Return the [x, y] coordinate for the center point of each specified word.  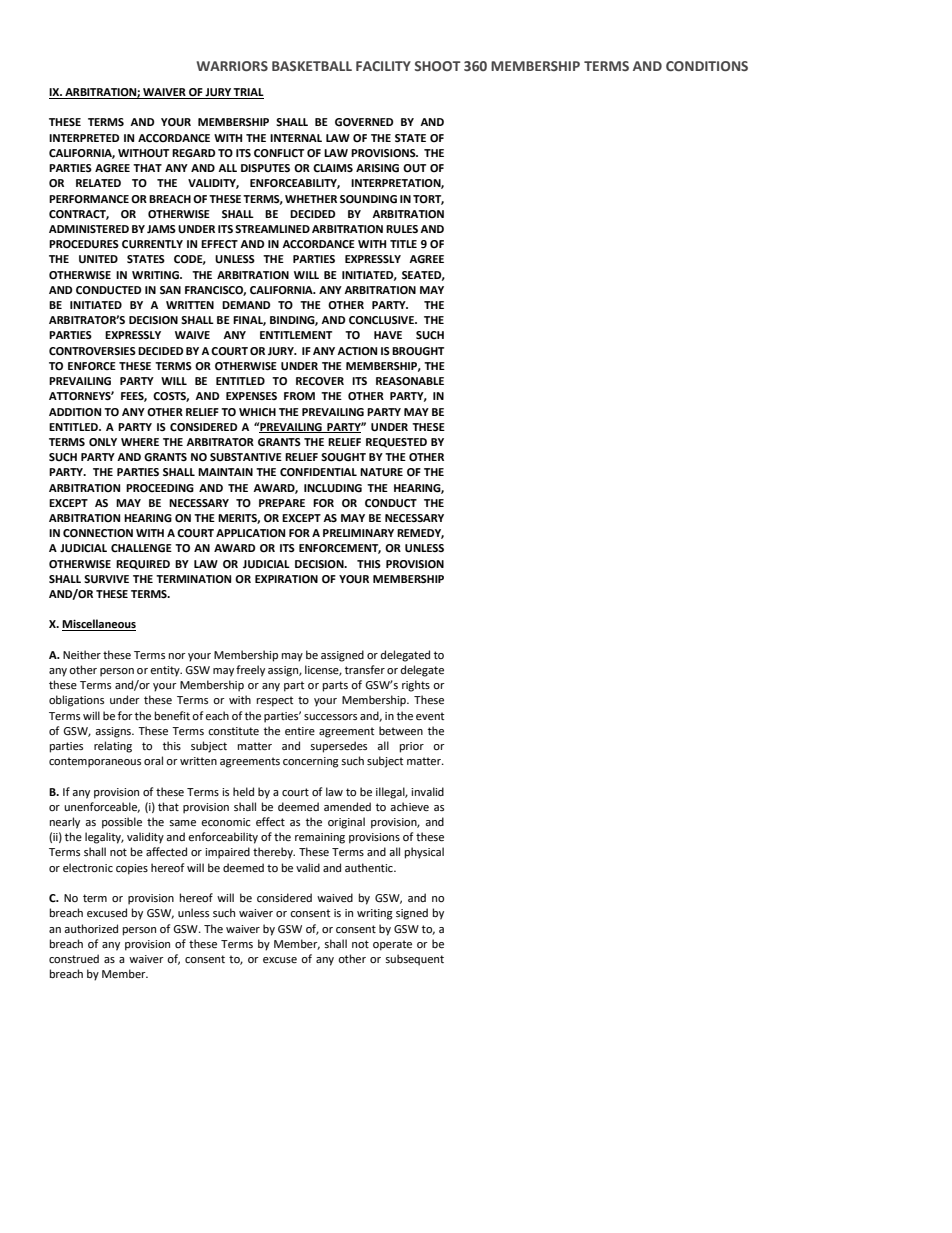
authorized [91, 929]
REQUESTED [396, 443]
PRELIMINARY [358, 533]
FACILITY [383, 66]
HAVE [388, 335]
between [401, 731]
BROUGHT [418, 351]
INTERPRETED [84, 138]
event [430, 716]
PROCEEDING [160, 488]
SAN [170, 290]
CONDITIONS [707, 66]
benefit [172, 716]
